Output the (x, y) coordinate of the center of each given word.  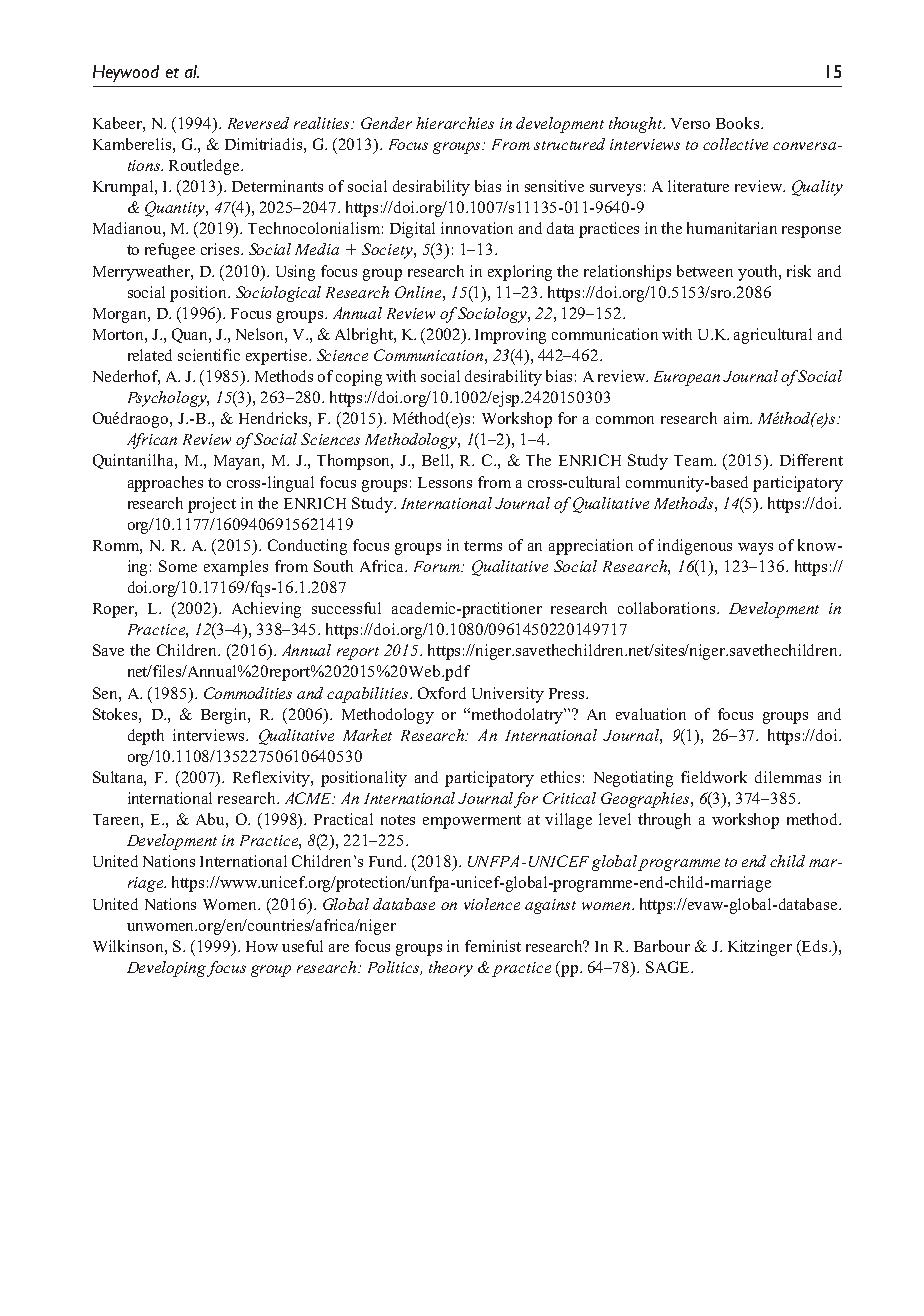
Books (739, 123)
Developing (167, 969)
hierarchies (455, 123)
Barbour (662, 946)
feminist (493, 946)
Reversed (258, 123)
